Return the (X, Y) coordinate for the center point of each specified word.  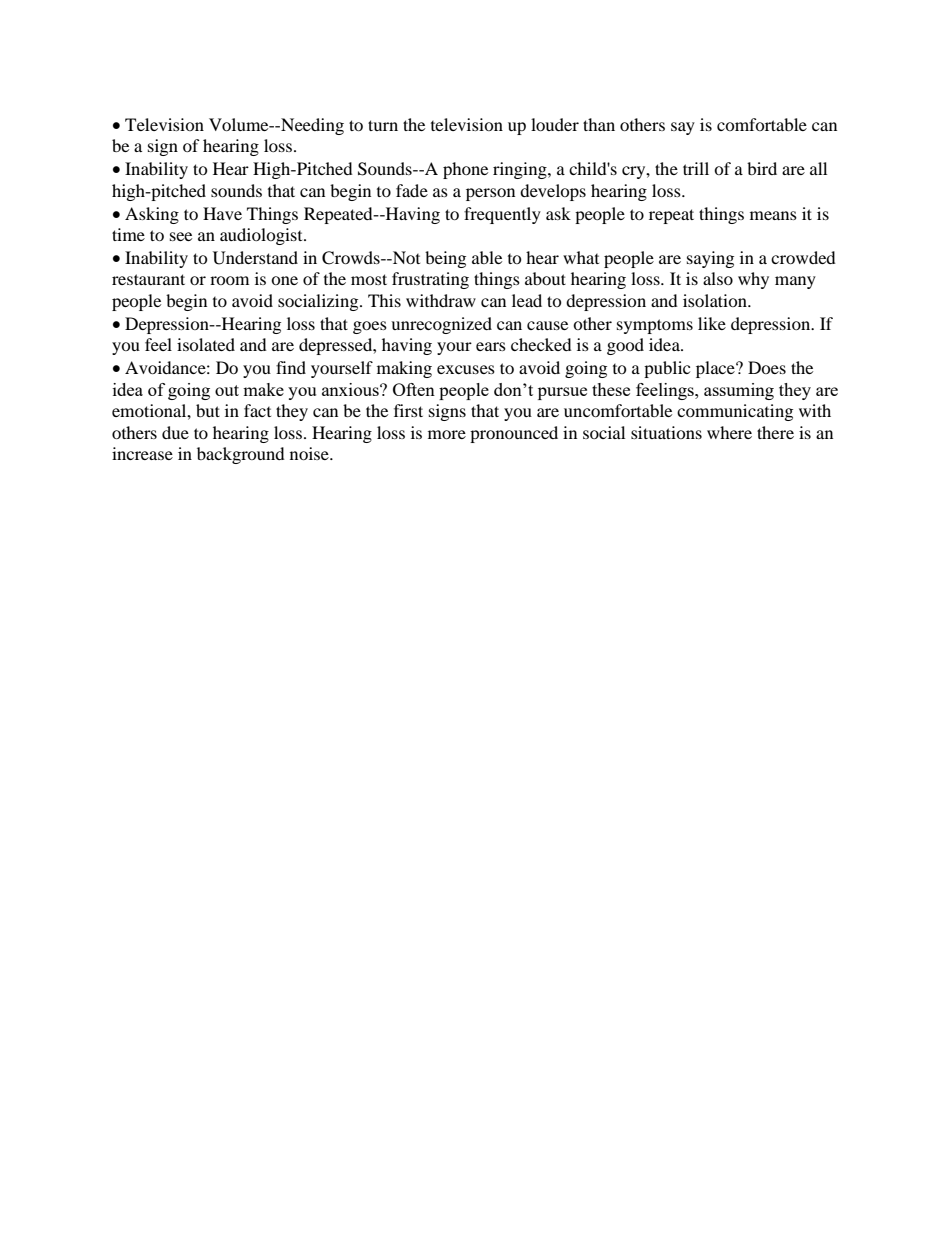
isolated (206, 344)
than (599, 124)
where (729, 432)
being (445, 259)
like (712, 323)
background (241, 455)
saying (710, 259)
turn (383, 125)
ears (491, 346)
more (447, 434)
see (181, 236)
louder (555, 124)
